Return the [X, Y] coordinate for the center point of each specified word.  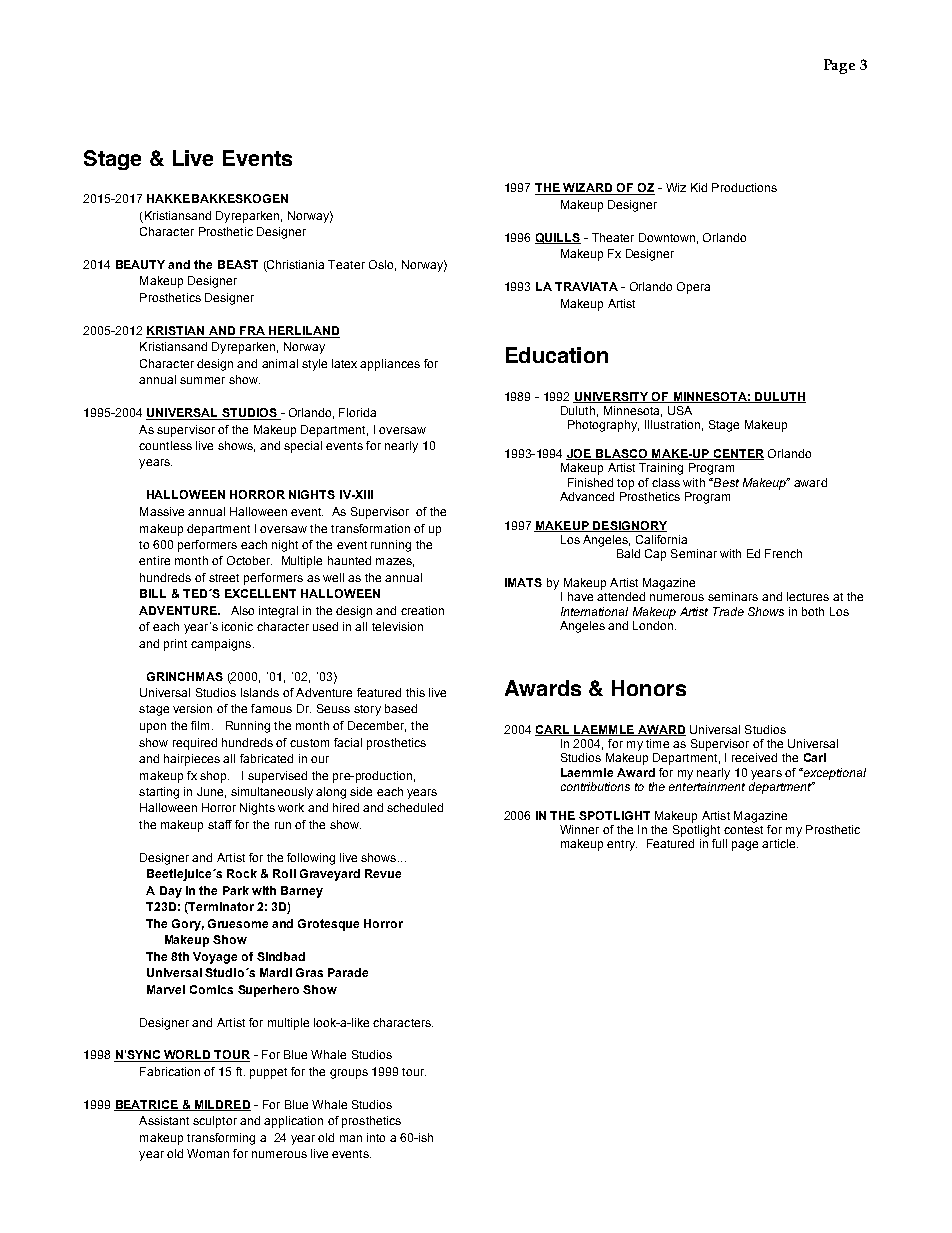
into [376, 1137]
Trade [728, 611]
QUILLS [558, 238]
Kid [699, 187]
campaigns [221, 645]
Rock [242, 873]
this [415, 692]
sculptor [215, 1122]
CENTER [737, 454]
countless [165, 445]
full [719, 843]
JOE [579, 454]
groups [349, 1074]
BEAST [238, 264]
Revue [383, 873]
